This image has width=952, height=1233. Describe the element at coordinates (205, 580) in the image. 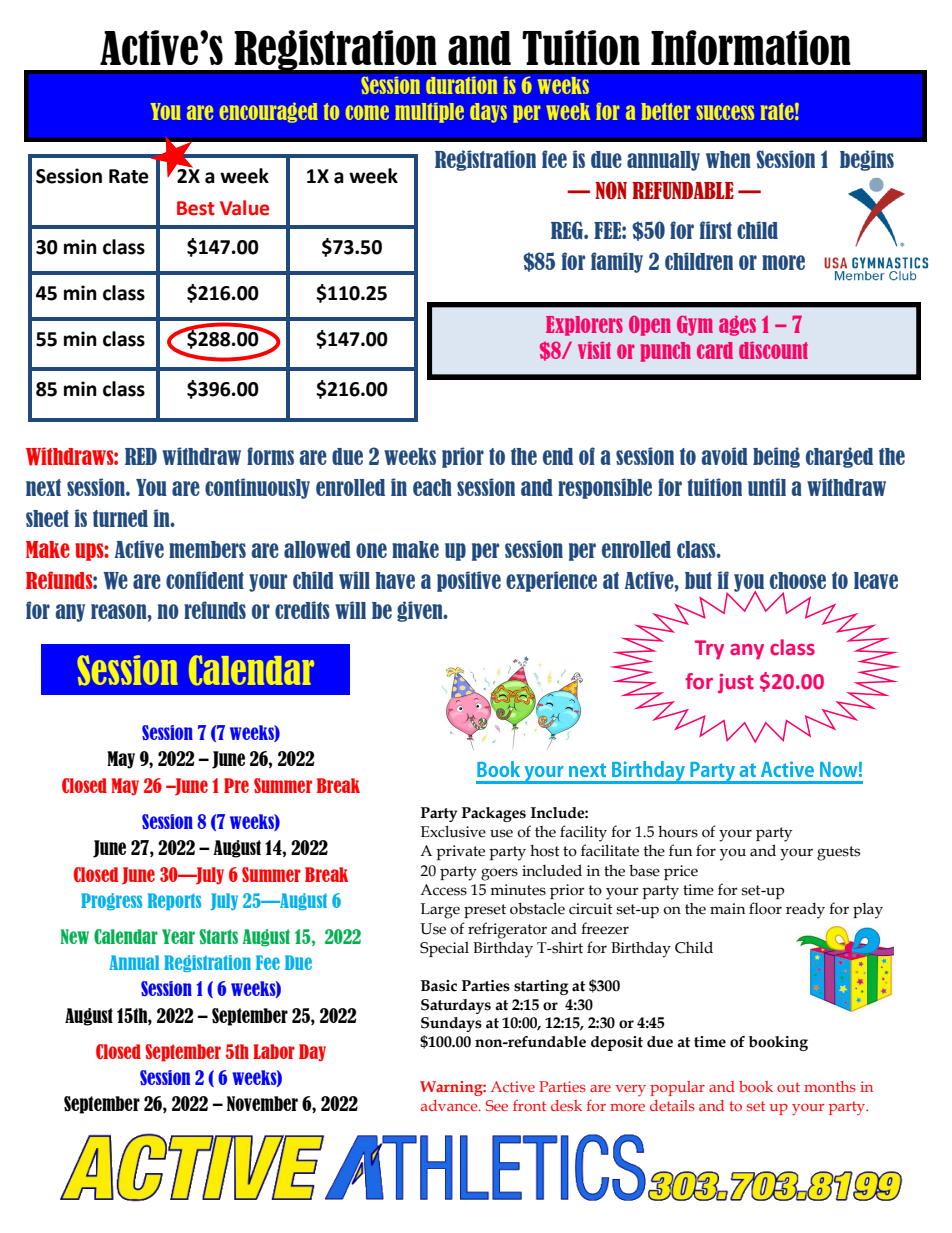

I see `confident` at that location.
